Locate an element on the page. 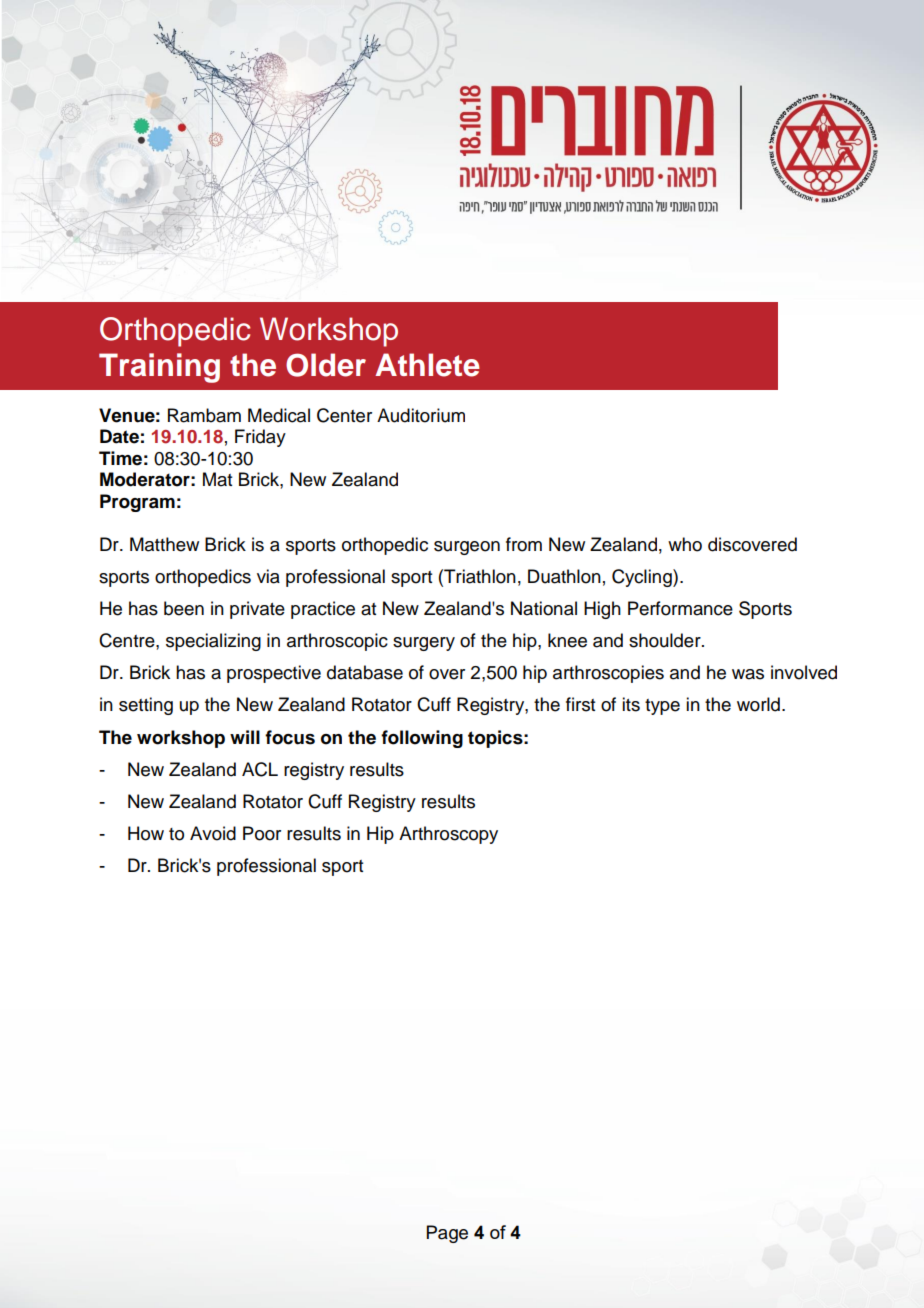 The image size is (924, 1308). world is located at coordinates (758, 704).
